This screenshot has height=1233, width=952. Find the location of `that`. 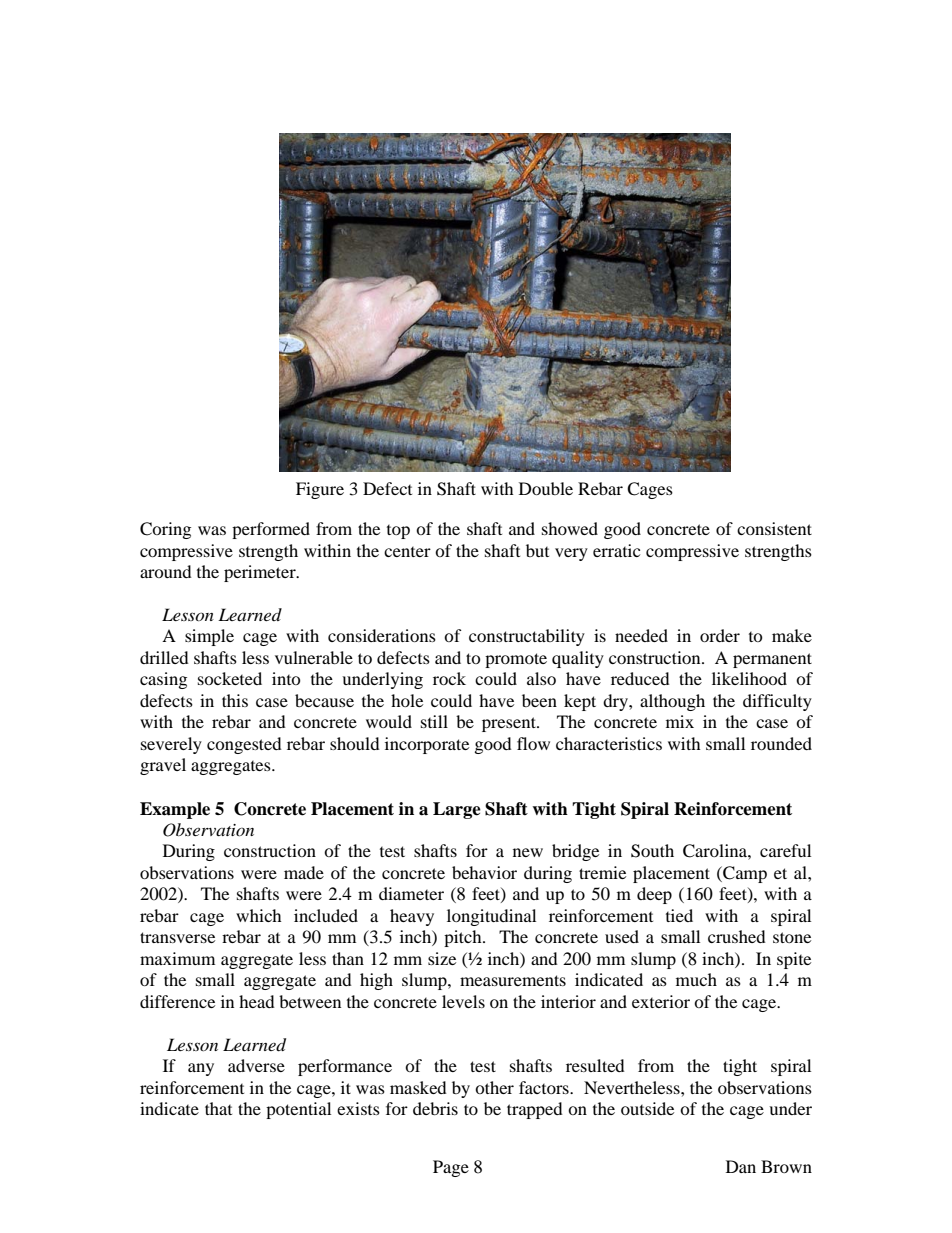

that is located at coordinates (218, 1108).
